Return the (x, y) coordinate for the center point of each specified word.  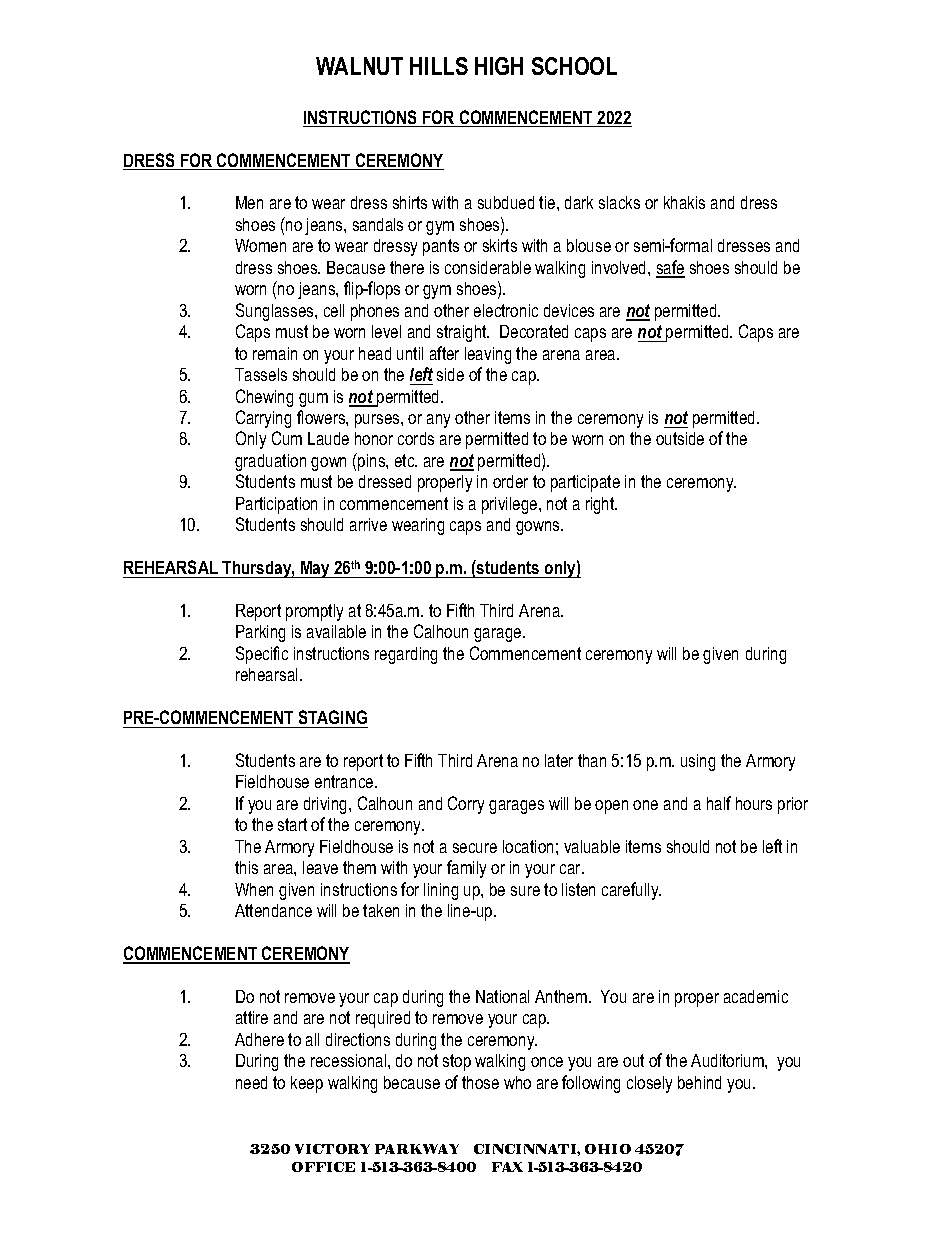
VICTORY (332, 1149)
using (698, 762)
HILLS (439, 66)
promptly (314, 612)
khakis (684, 202)
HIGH (499, 66)
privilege (511, 505)
